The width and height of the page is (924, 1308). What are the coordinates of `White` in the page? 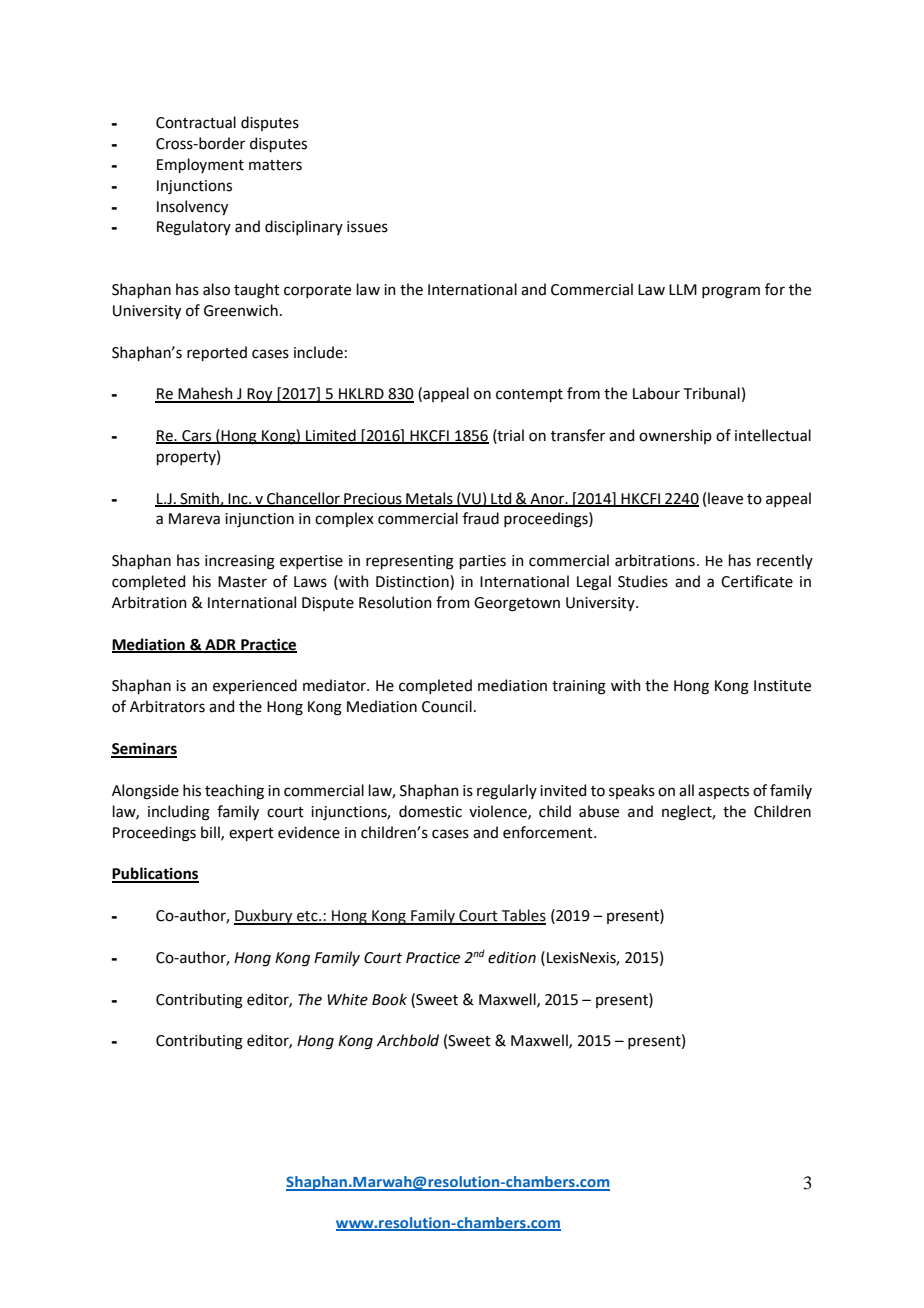 It's located at (347, 999).
